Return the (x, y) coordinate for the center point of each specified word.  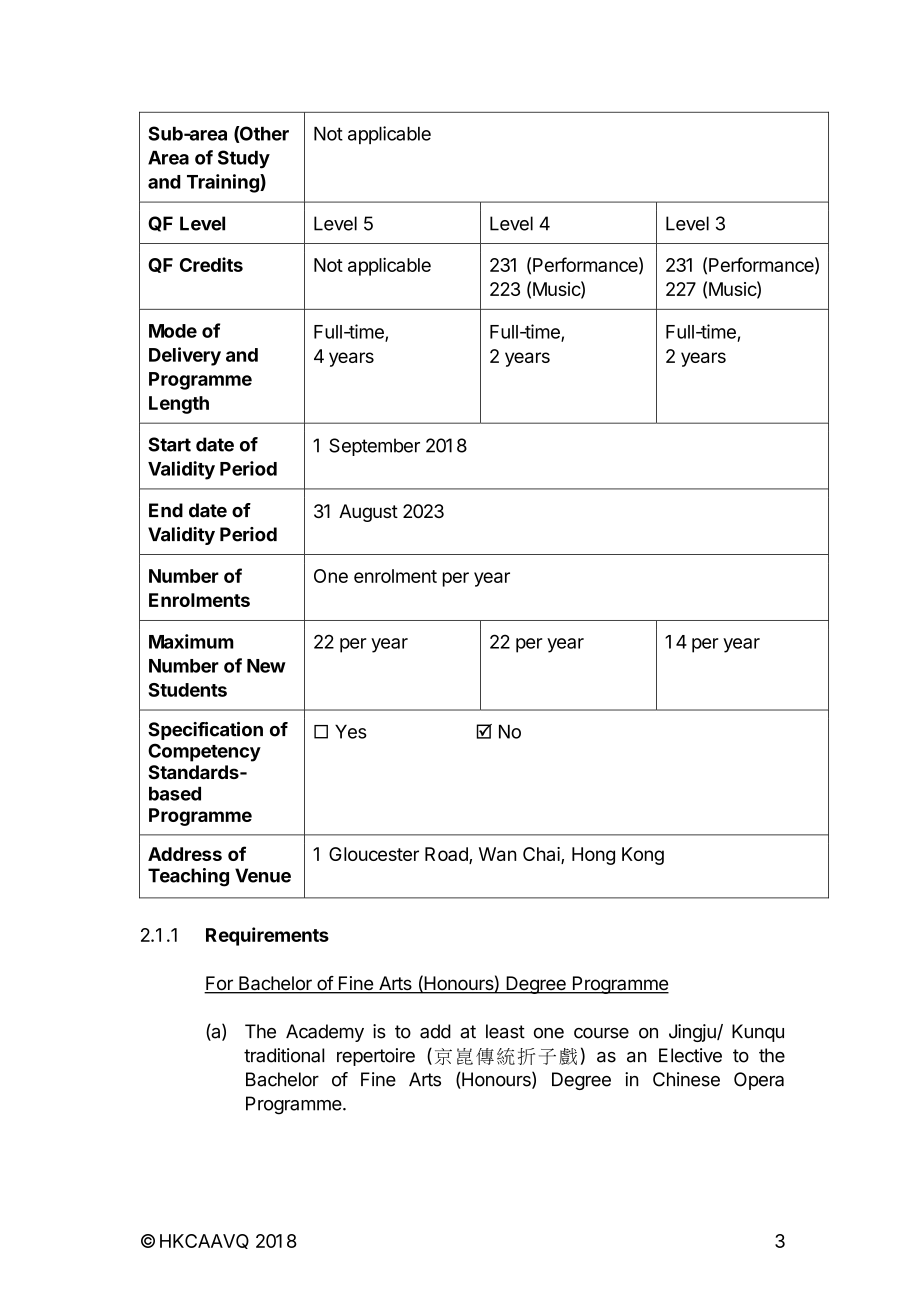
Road (447, 855)
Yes (351, 732)
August (368, 513)
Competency (204, 752)
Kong (643, 856)
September (374, 447)
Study (244, 159)
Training (224, 183)
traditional (284, 1055)
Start (169, 444)
